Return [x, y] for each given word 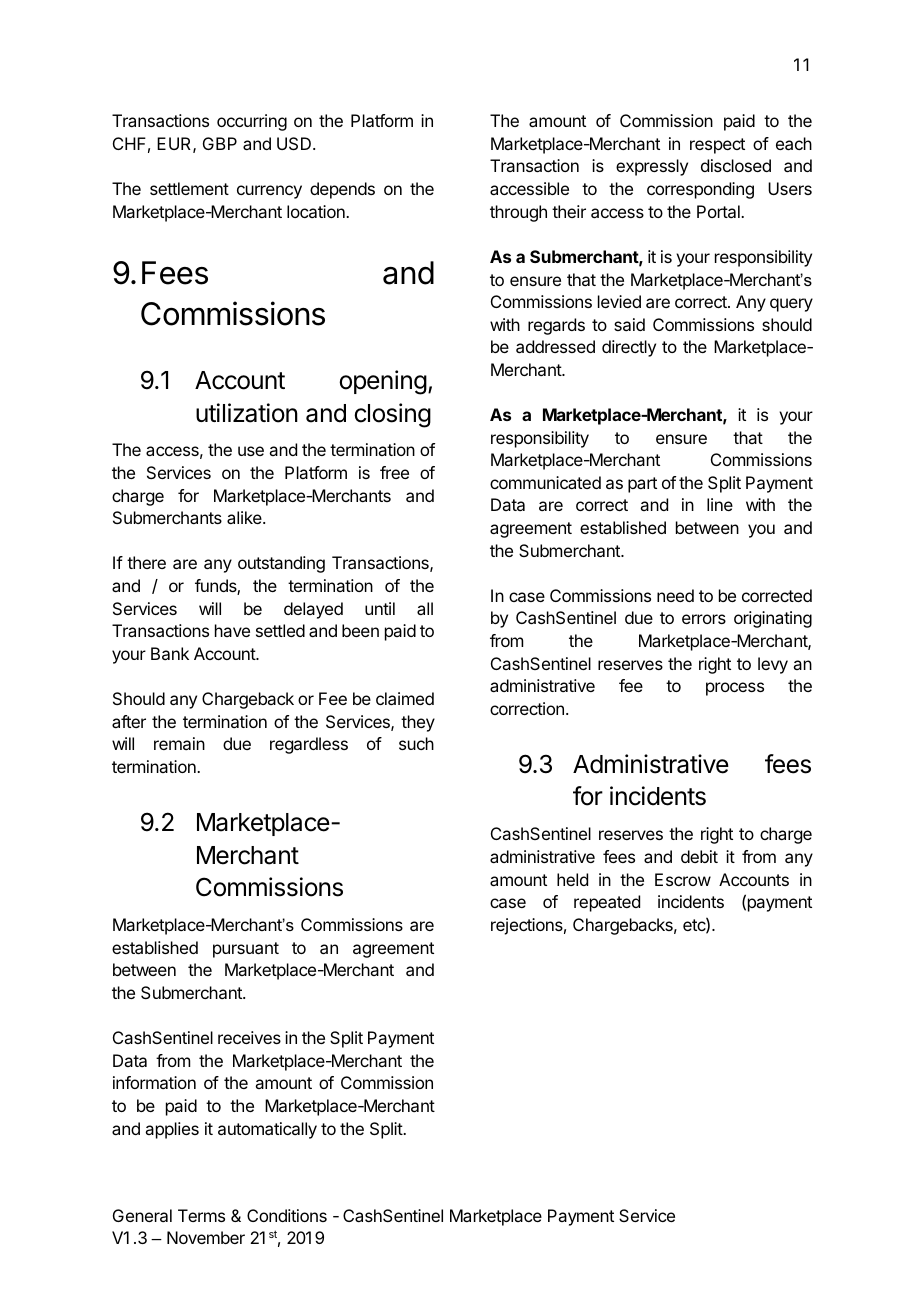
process [735, 689]
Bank [170, 653]
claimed [405, 698]
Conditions [287, 1215]
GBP [220, 143]
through [518, 213]
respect [717, 146]
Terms [201, 1215]
